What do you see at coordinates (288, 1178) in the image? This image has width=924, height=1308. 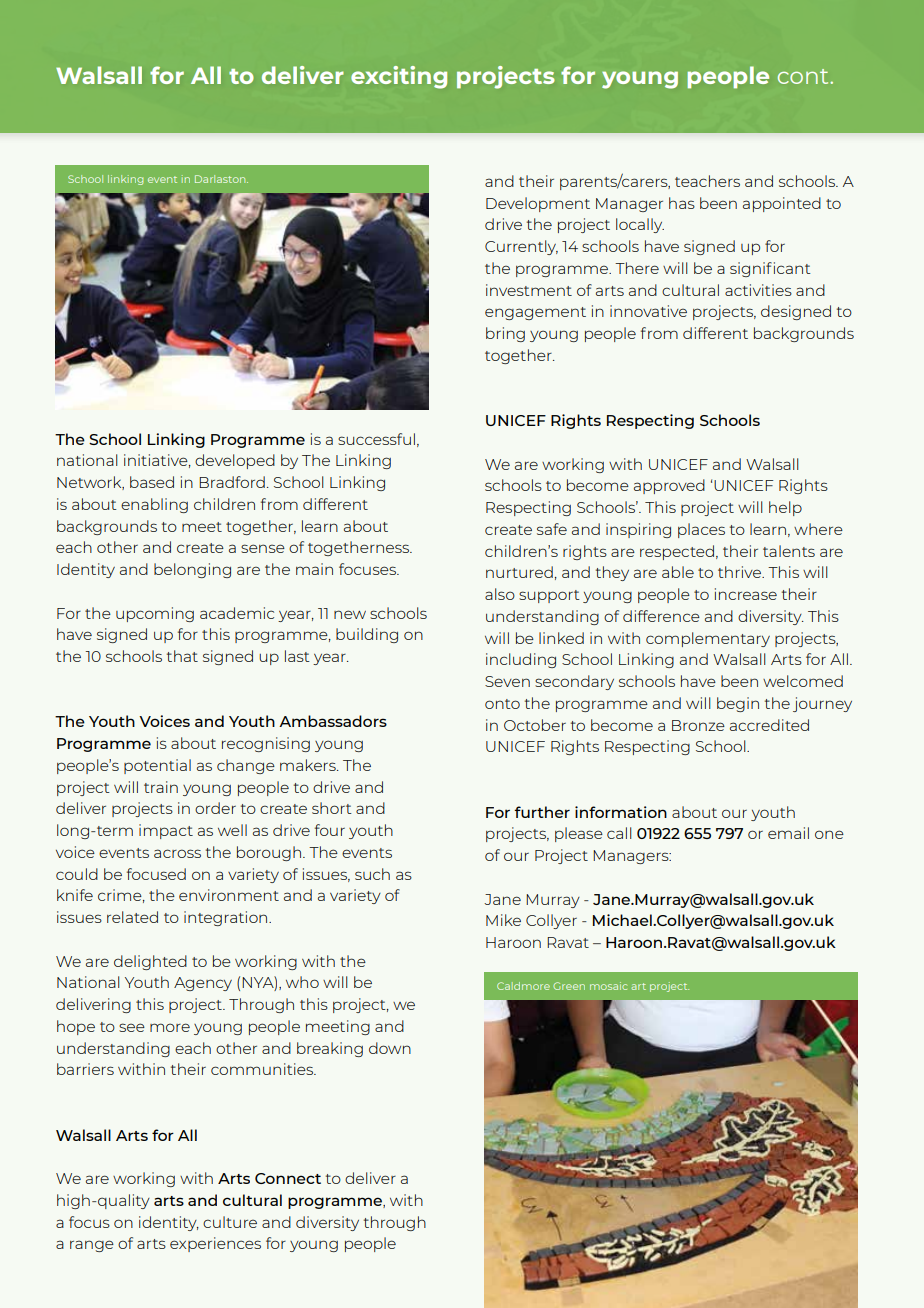 I see `Connect` at bounding box center [288, 1178].
